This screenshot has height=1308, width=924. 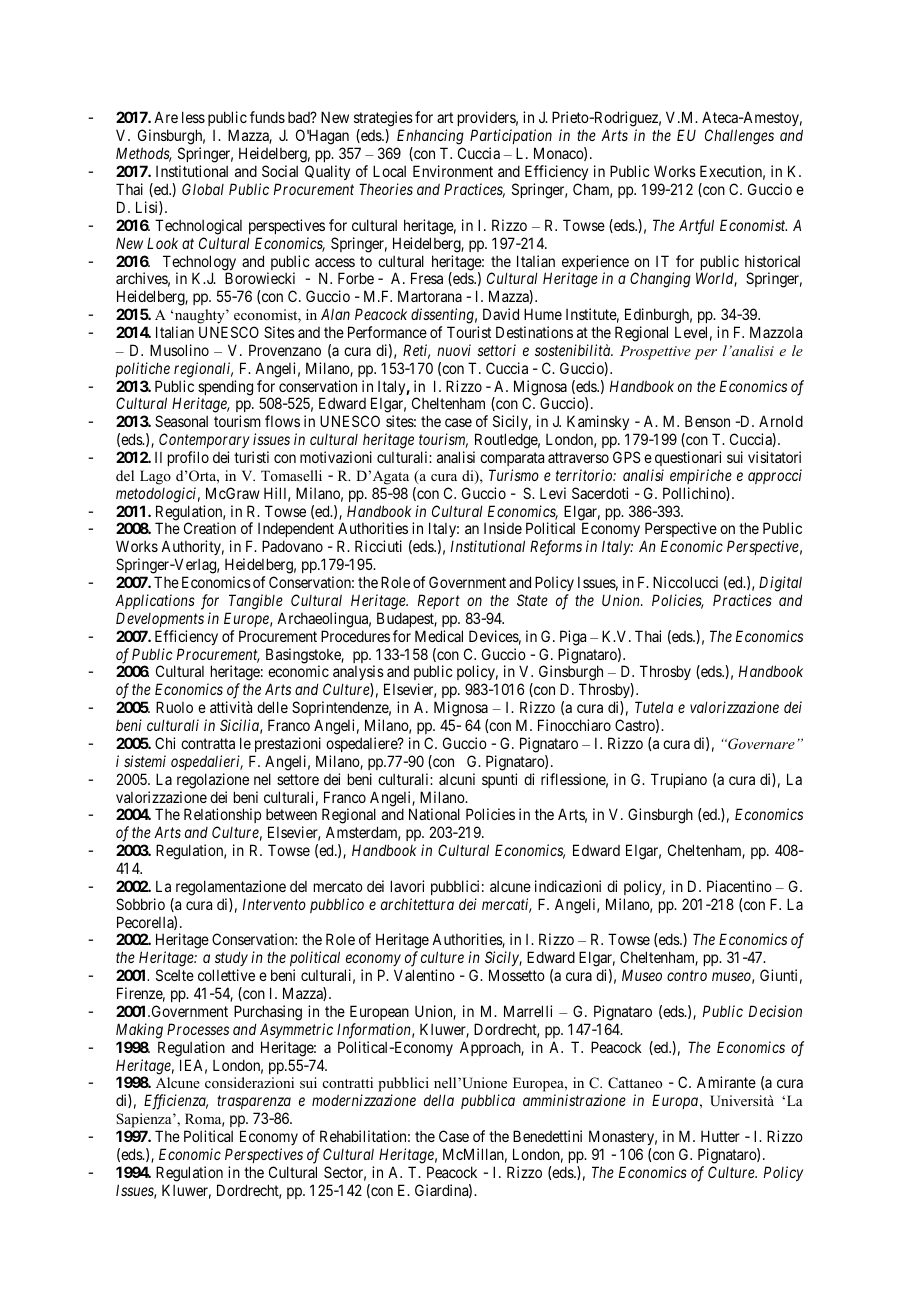 I want to click on Challenges, so click(x=739, y=137).
